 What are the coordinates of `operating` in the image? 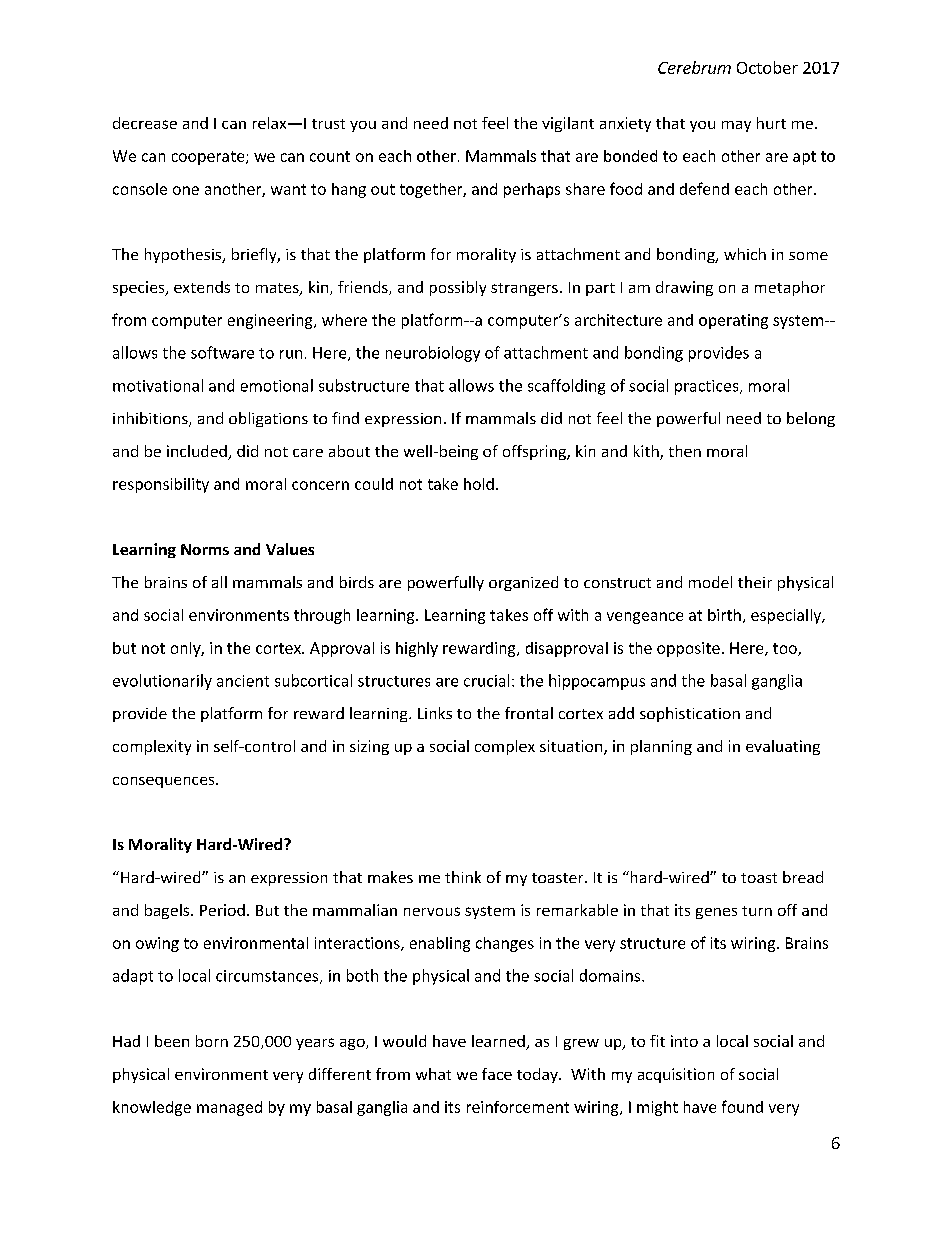 It's located at (733, 321).
